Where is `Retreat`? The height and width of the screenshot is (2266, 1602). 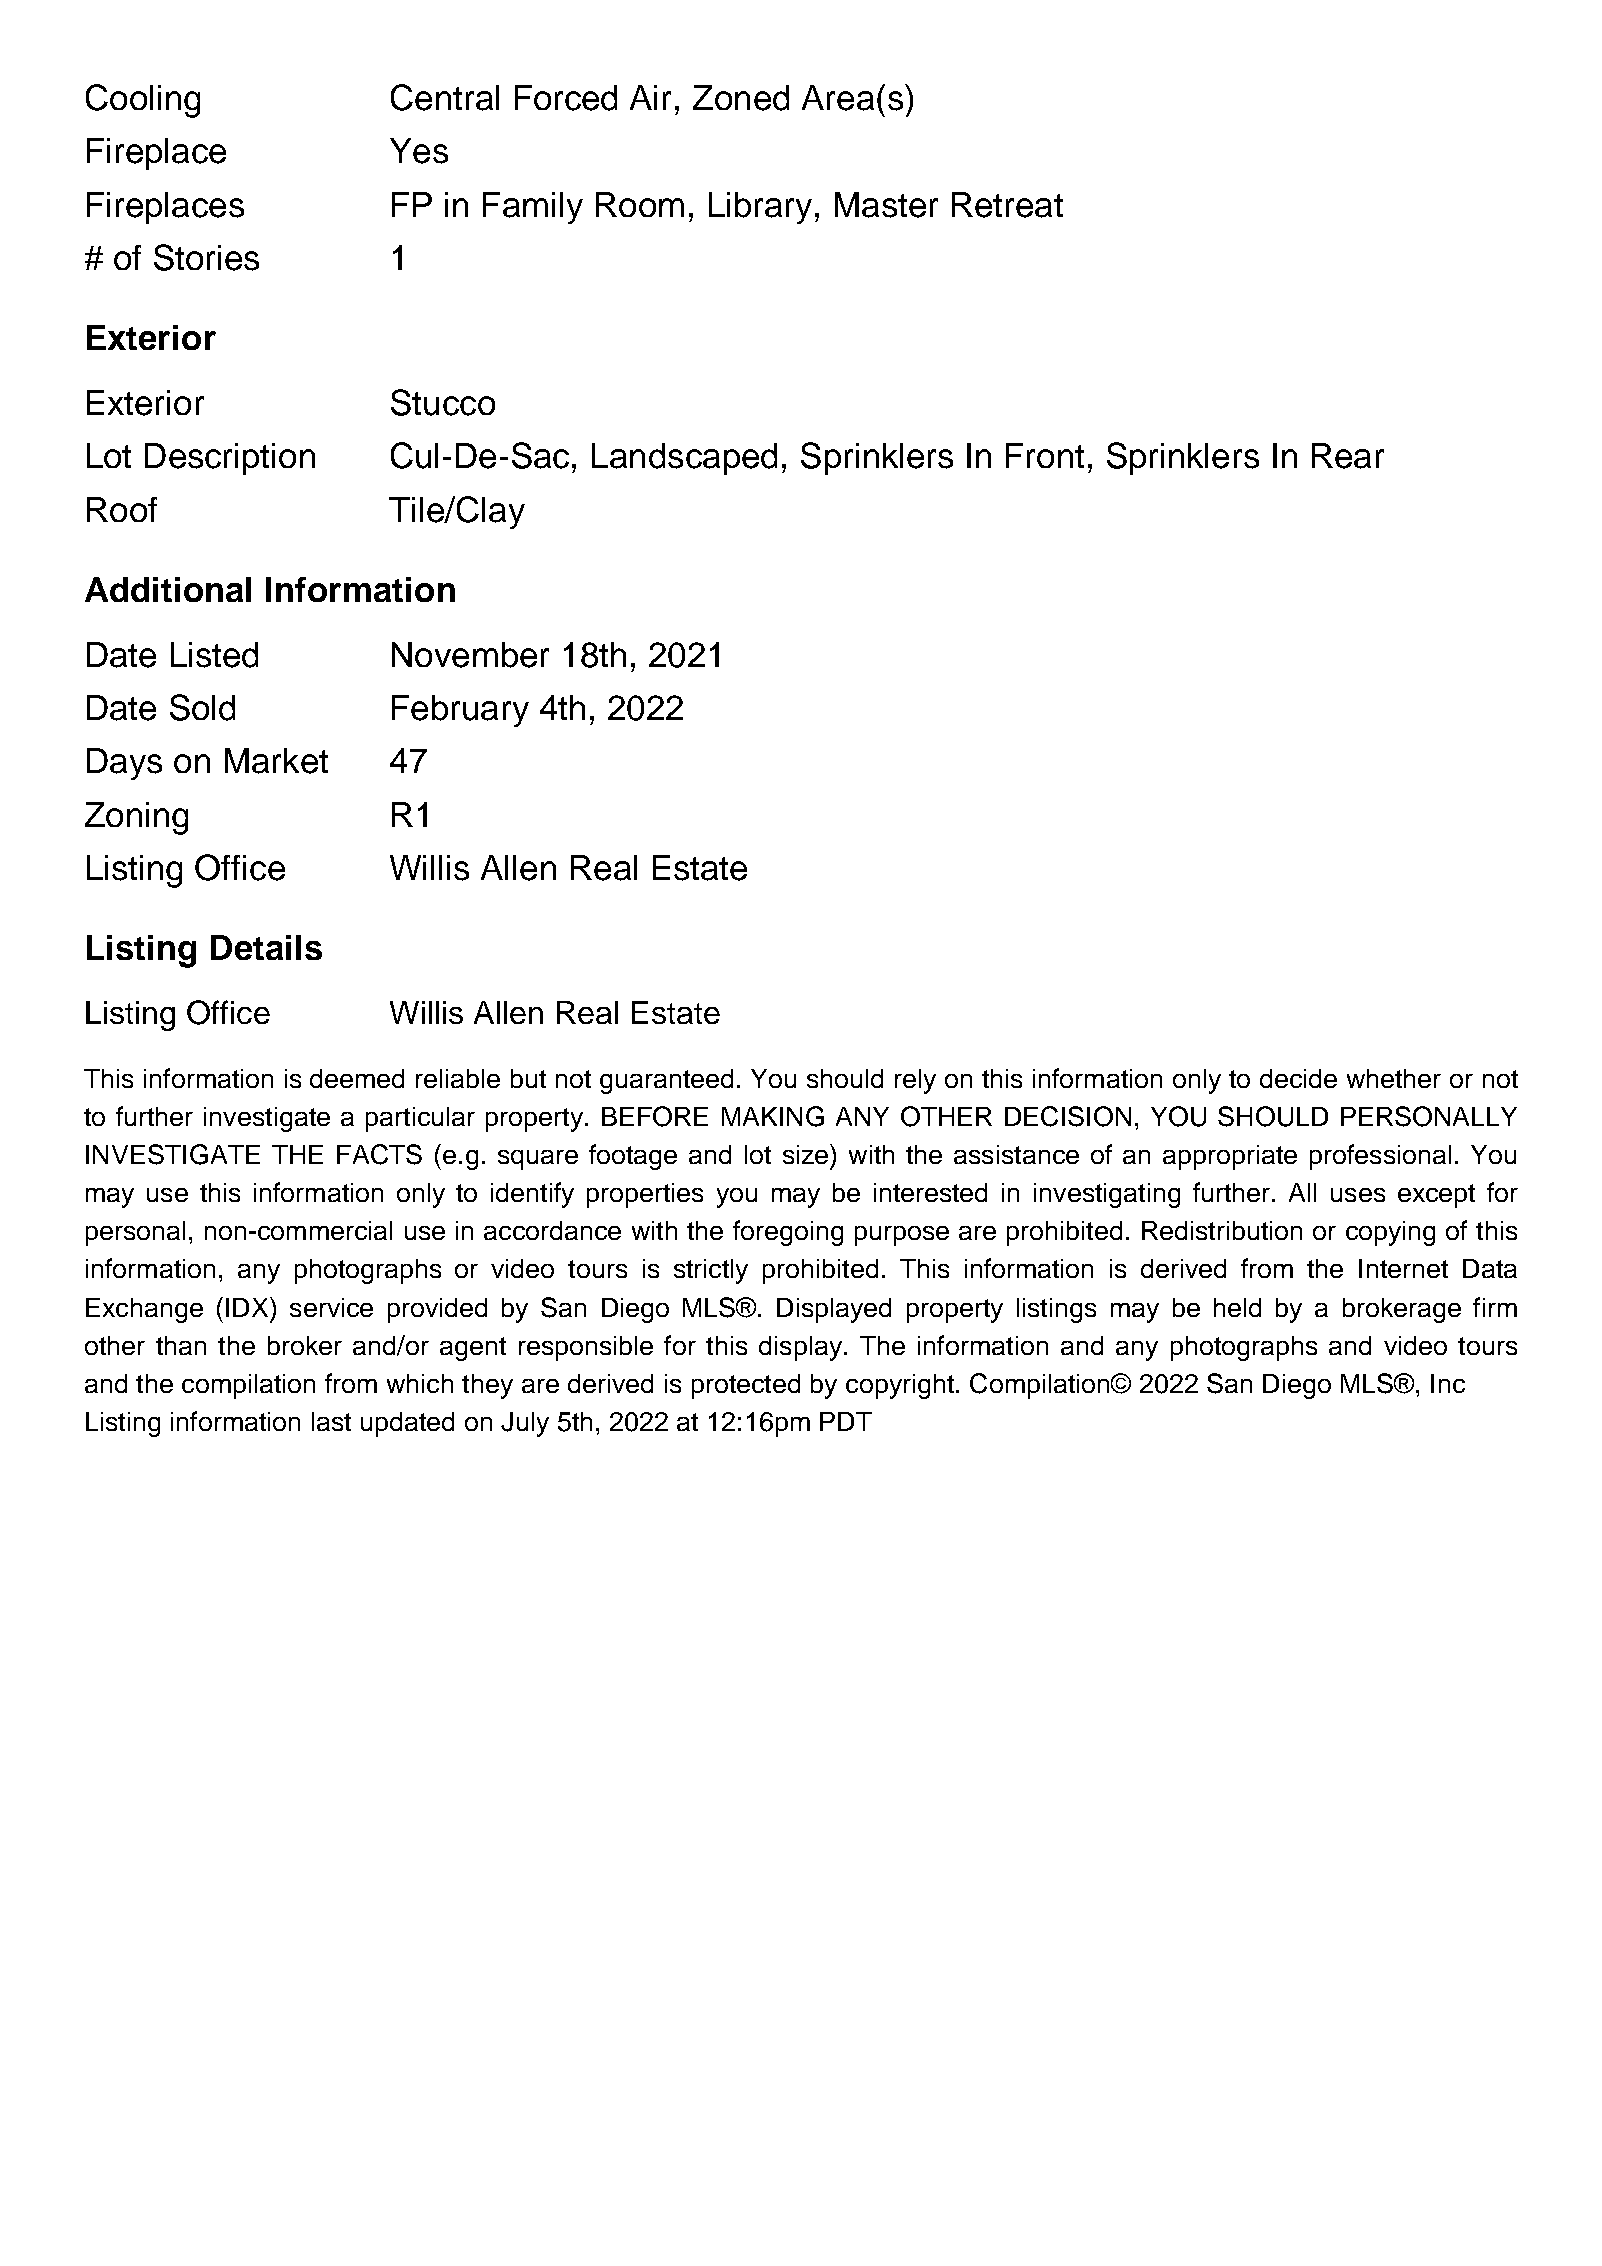 Retreat is located at coordinates (1007, 205).
